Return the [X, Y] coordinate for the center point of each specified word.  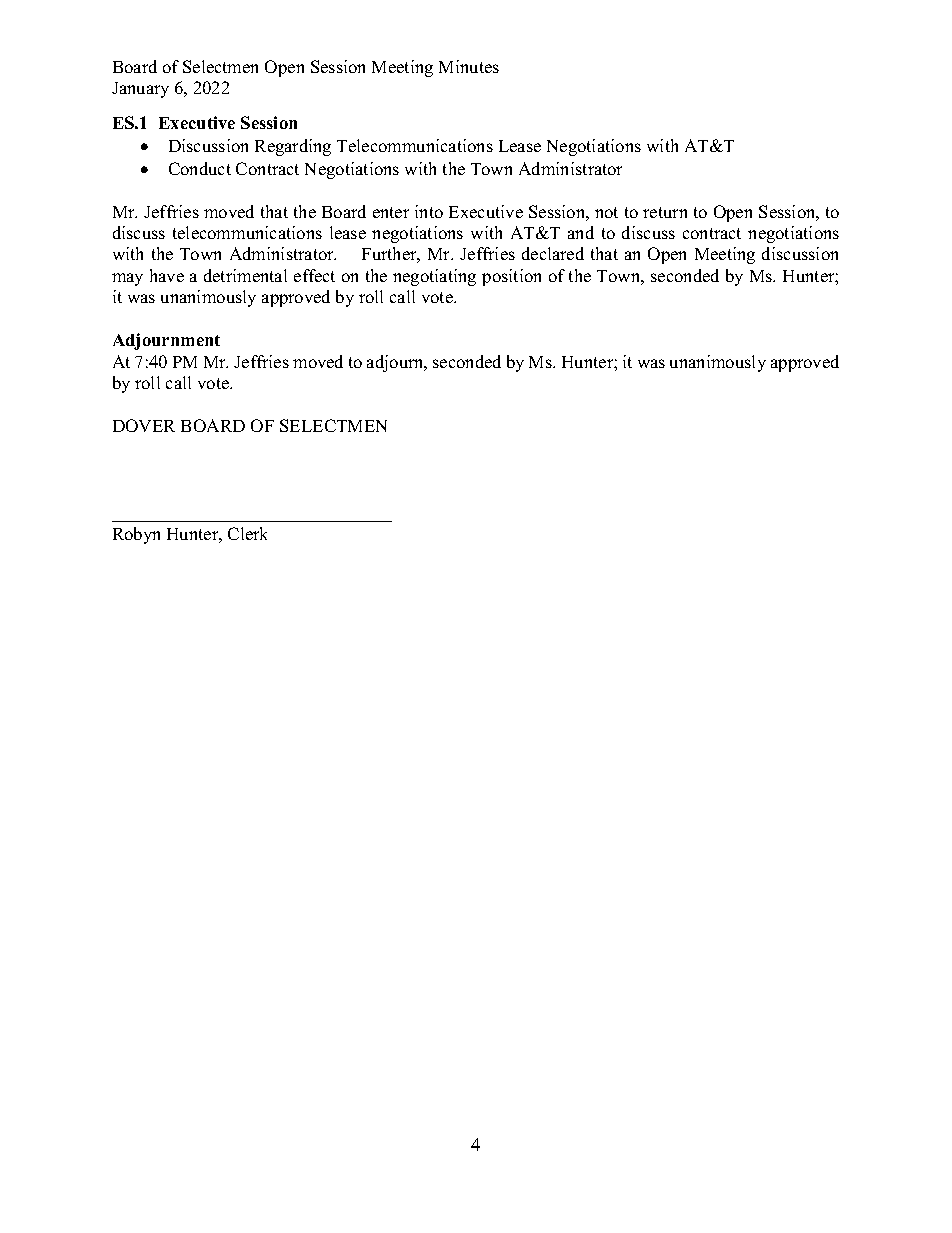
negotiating [434, 277]
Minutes [469, 66]
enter [391, 212]
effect [314, 275]
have [167, 275]
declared [553, 253]
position [511, 277]
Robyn [136, 535]
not [606, 212]
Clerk [247, 533]
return [665, 212]
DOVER [144, 425]
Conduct [200, 168]
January [140, 90]
